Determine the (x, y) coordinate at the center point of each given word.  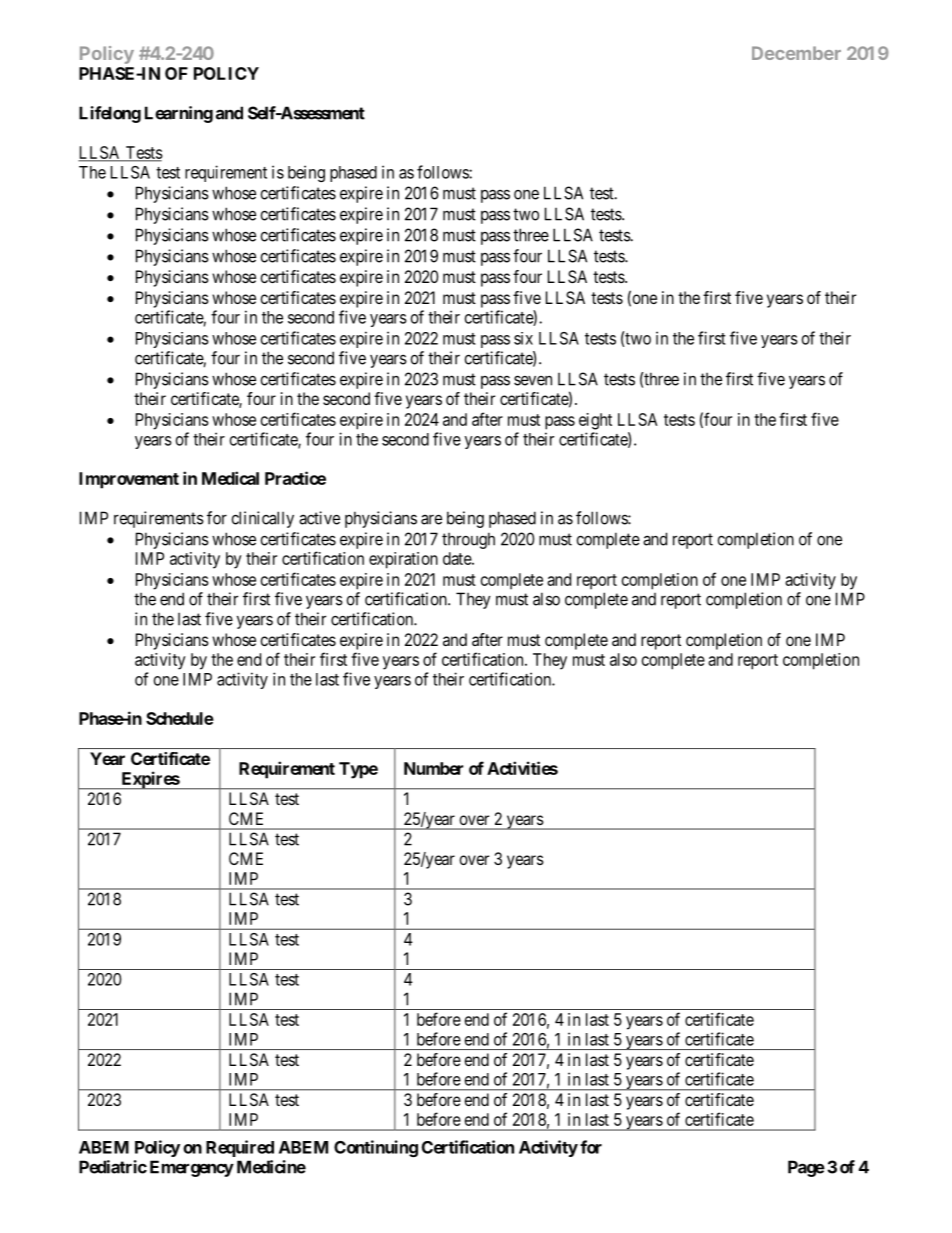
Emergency (192, 1168)
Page (806, 1168)
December (796, 53)
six (523, 338)
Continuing (376, 1148)
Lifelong (110, 114)
